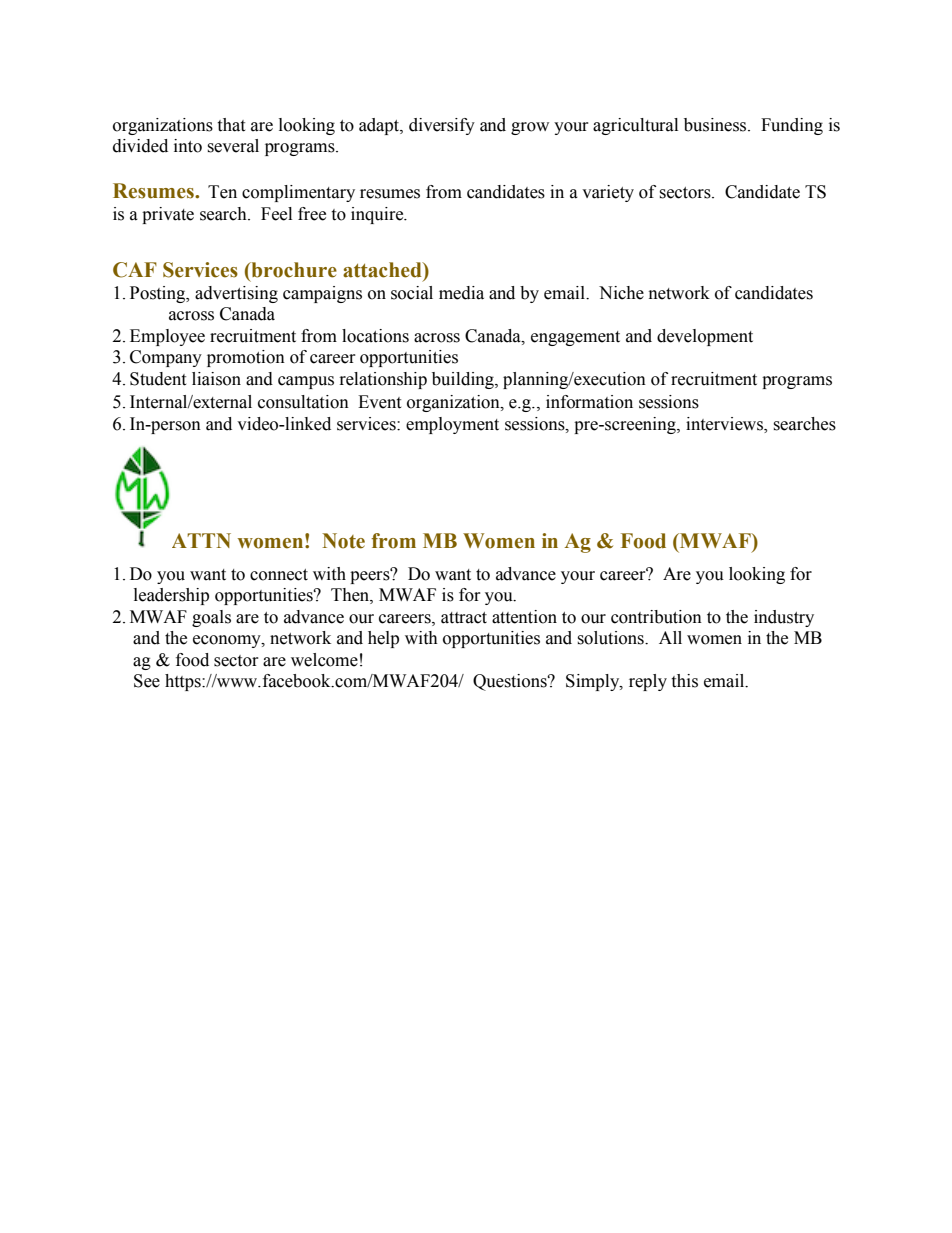  What do you see at coordinates (147, 681) in the page?
I see `See` at bounding box center [147, 681].
